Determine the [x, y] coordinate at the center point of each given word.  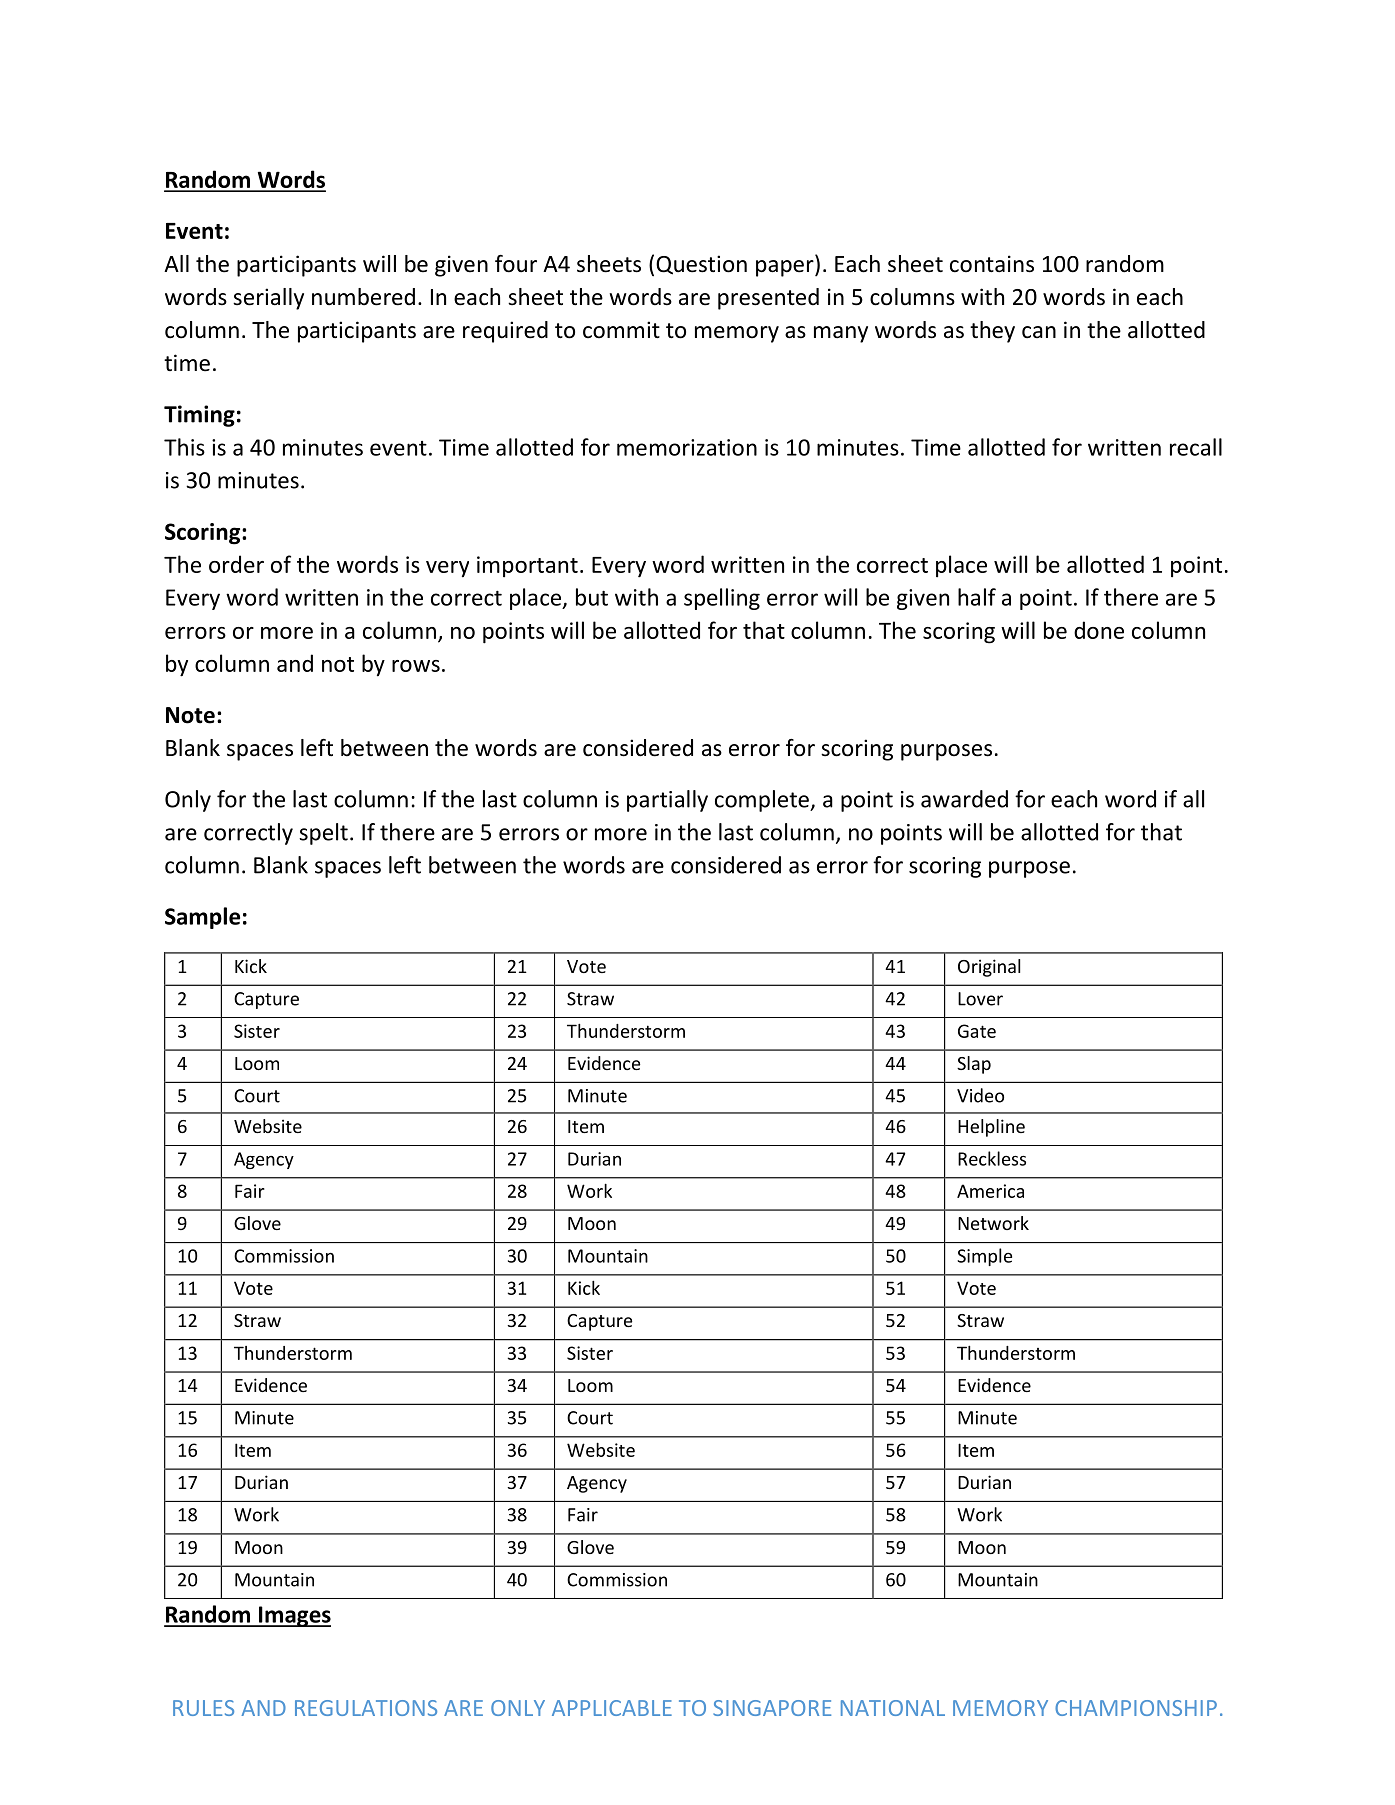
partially [667, 801]
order [236, 564]
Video [980, 1095]
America [990, 1191]
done [1099, 630]
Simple [984, 1257]
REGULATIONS [366, 1708]
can [1039, 332]
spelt [323, 834]
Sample [202, 918]
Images [293, 1616]
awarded [964, 799]
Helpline [991, 1128]
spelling [722, 599]
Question [701, 265]
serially [268, 299]
